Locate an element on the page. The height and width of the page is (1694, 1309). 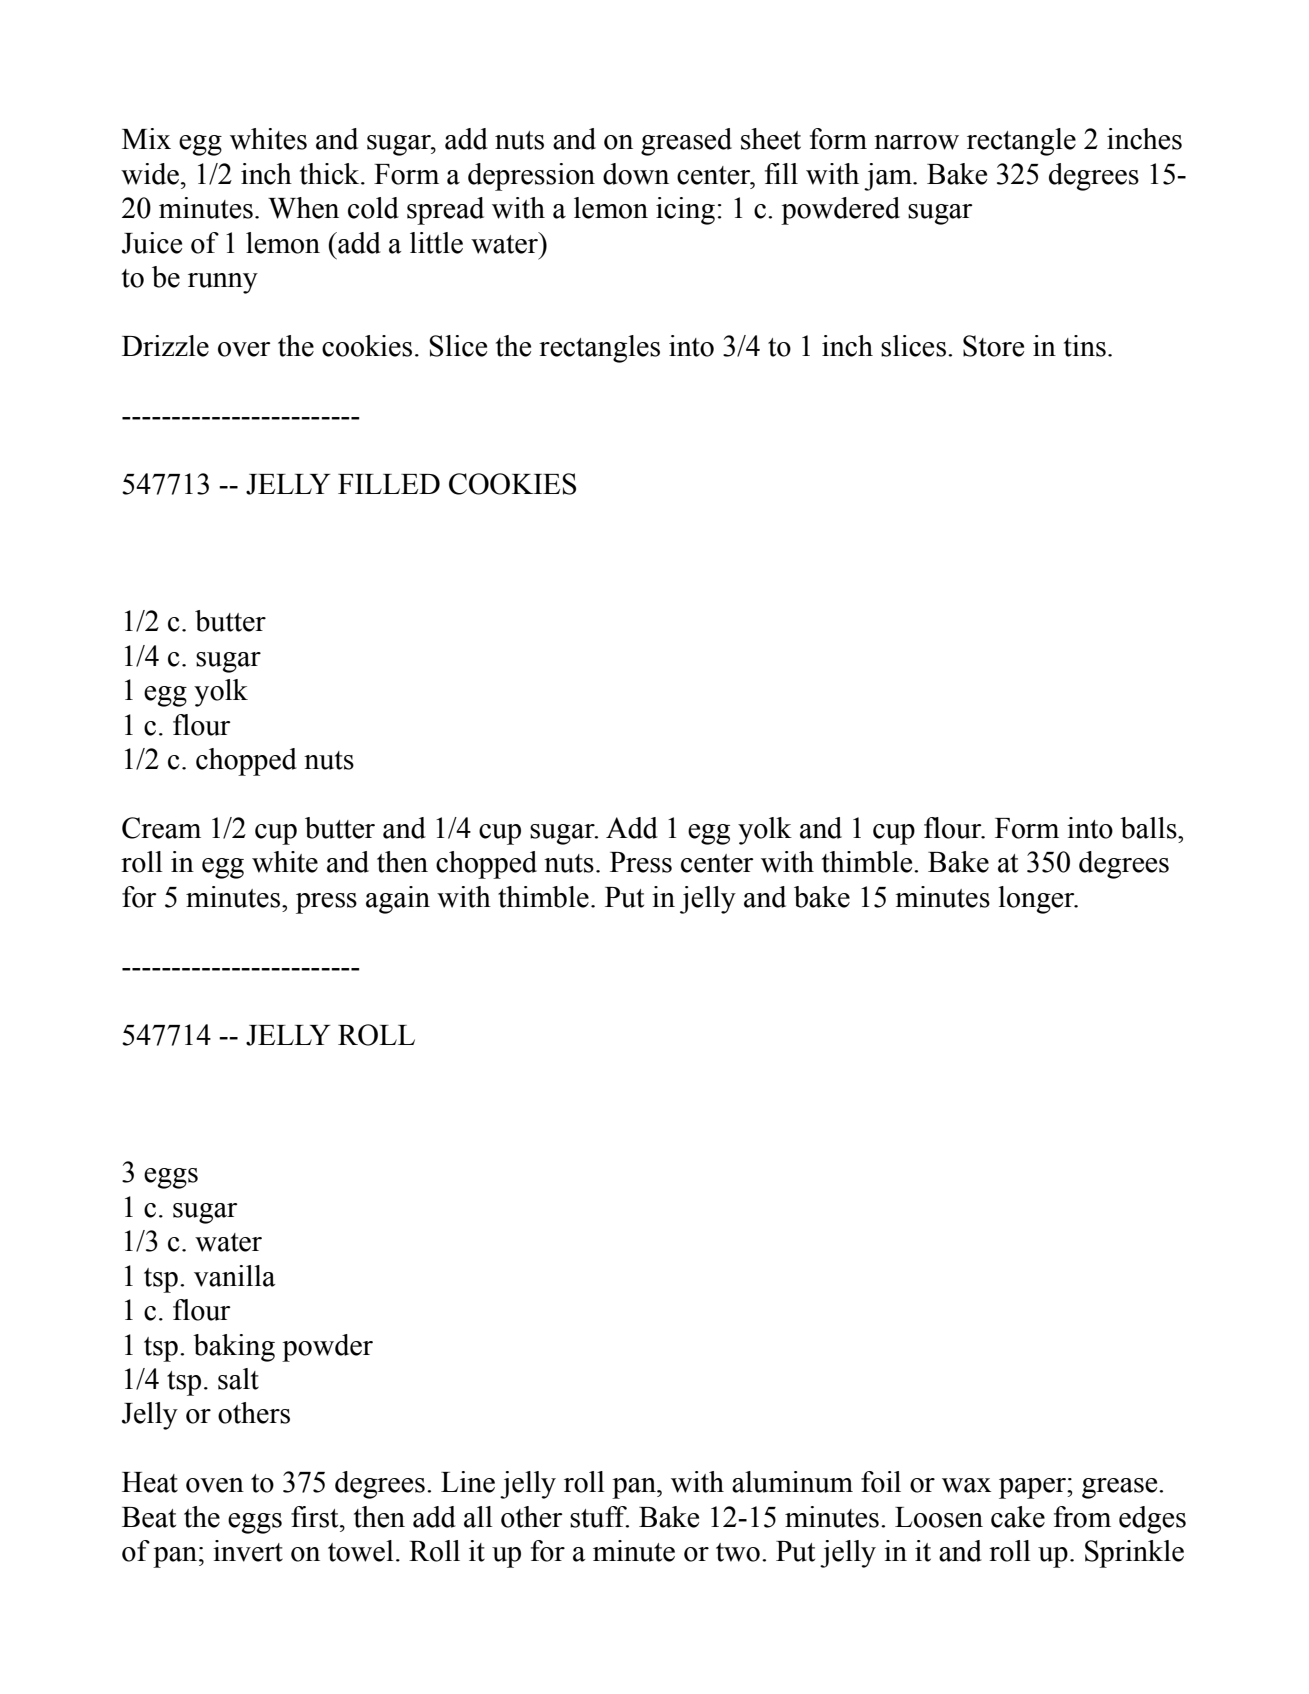
down is located at coordinates (636, 174).
